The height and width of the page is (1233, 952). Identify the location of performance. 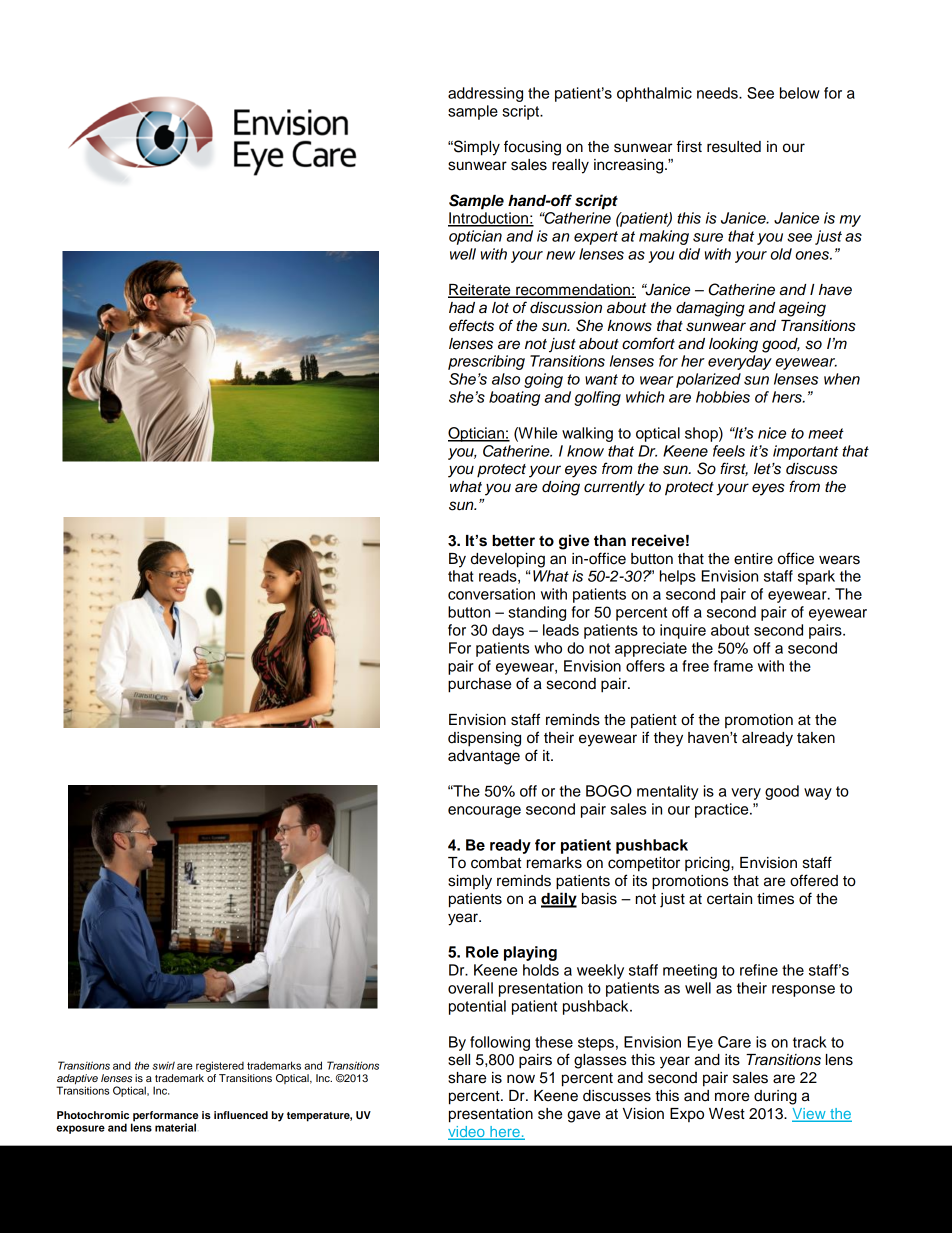
(164, 1117).
